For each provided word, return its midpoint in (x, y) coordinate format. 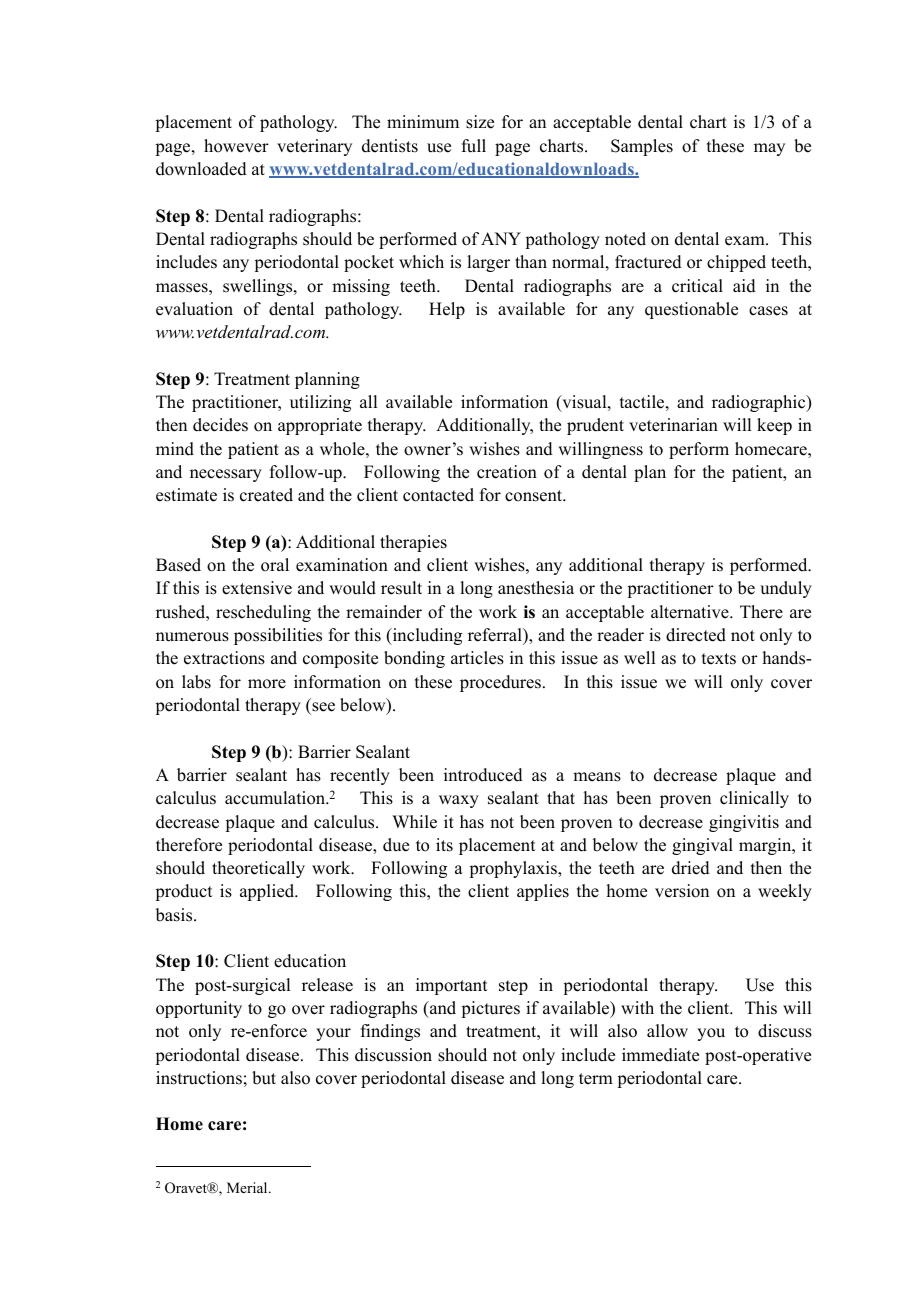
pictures (490, 1009)
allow (667, 1031)
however (236, 146)
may (769, 149)
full (474, 146)
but (264, 1078)
